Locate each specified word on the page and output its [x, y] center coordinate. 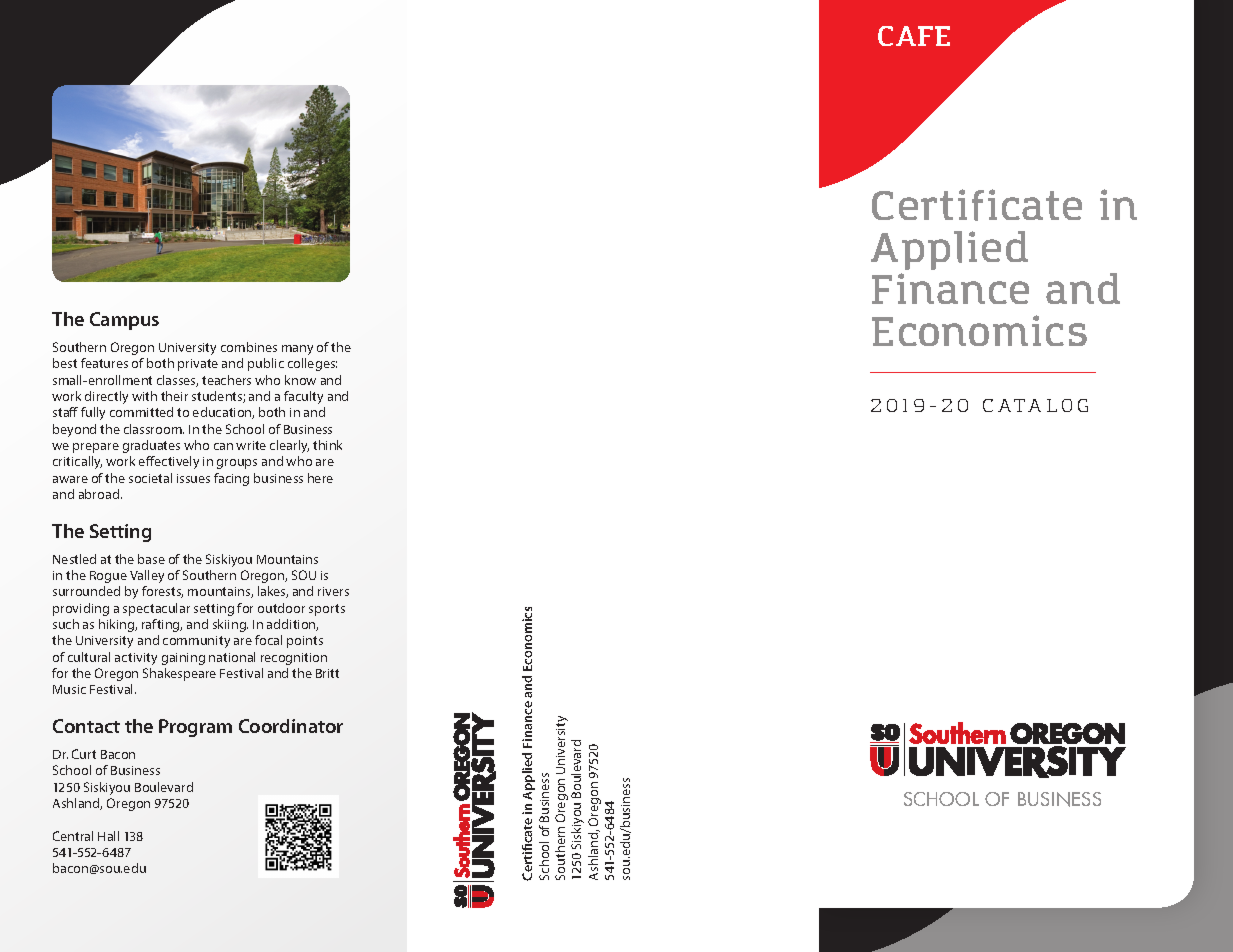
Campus [124, 321]
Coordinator [291, 726]
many [297, 350]
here [320, 478]
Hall [108, 836]
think [327, 445]
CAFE [914, 36]
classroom [154, 429]
